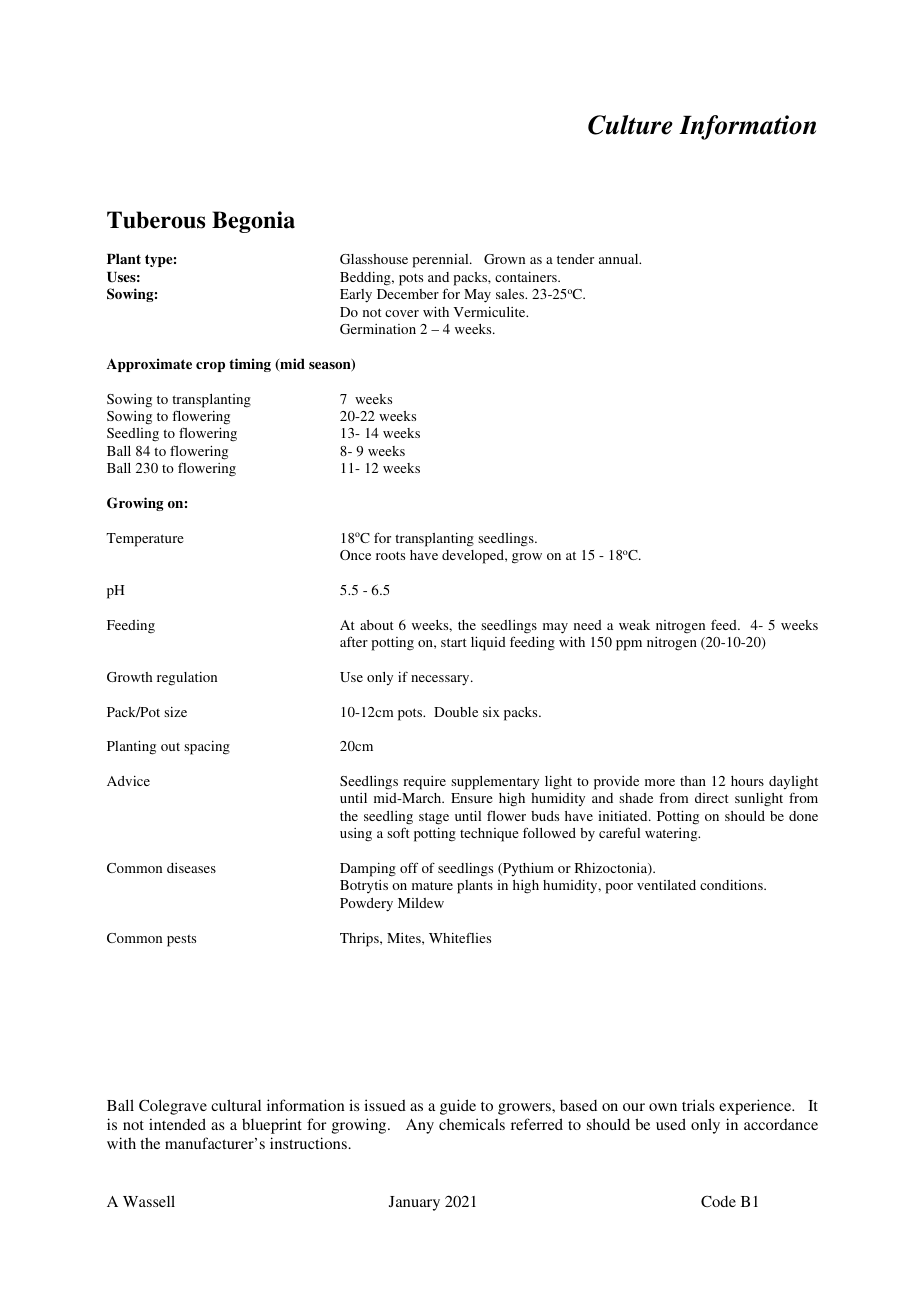 This screenshot has height=1308, width=924. Describe the element at coordinates (442, 261) in the screenshot. I see `perennial` at that location.
